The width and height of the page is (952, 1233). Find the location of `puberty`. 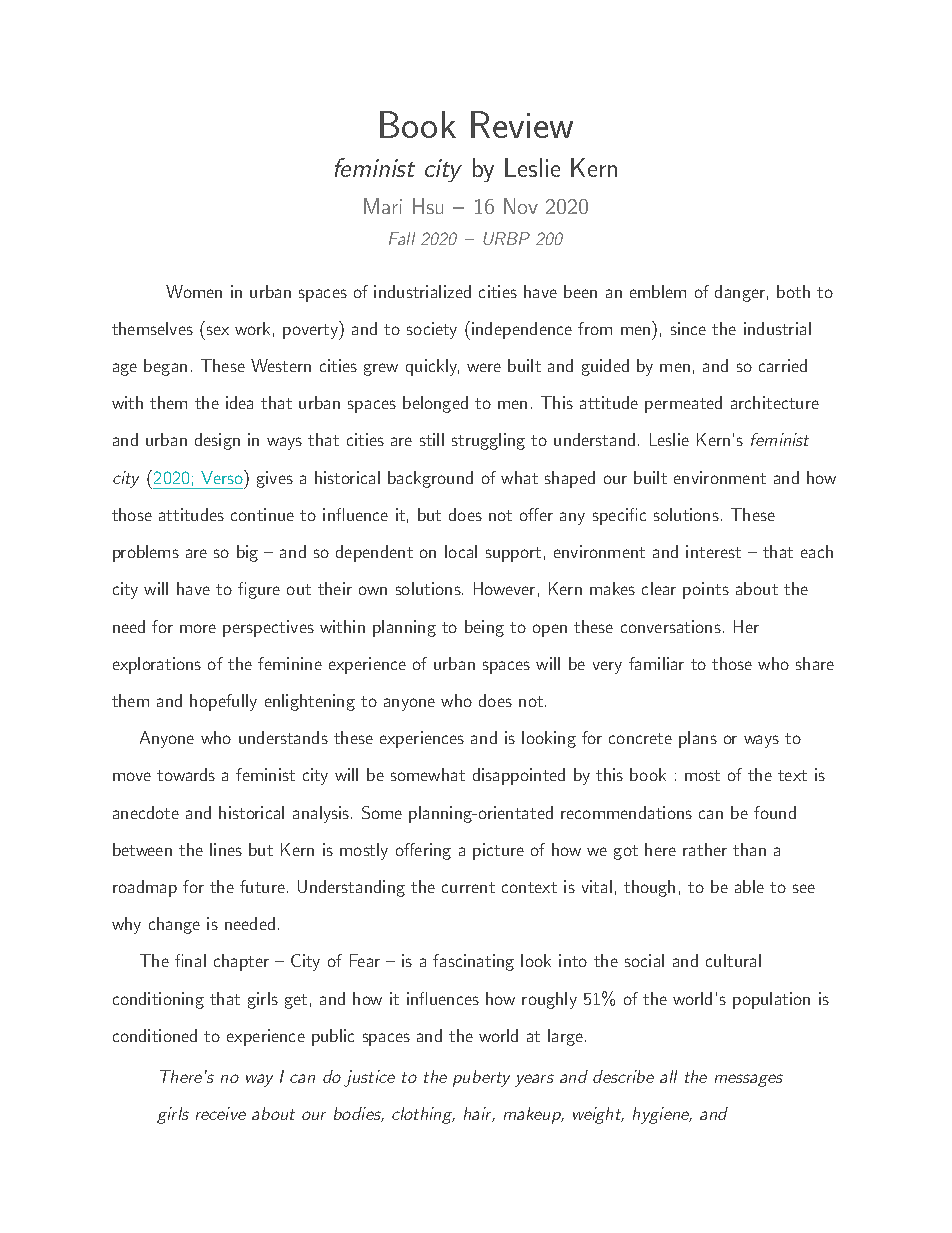

puberty is located at coordinates (481, 1078).
